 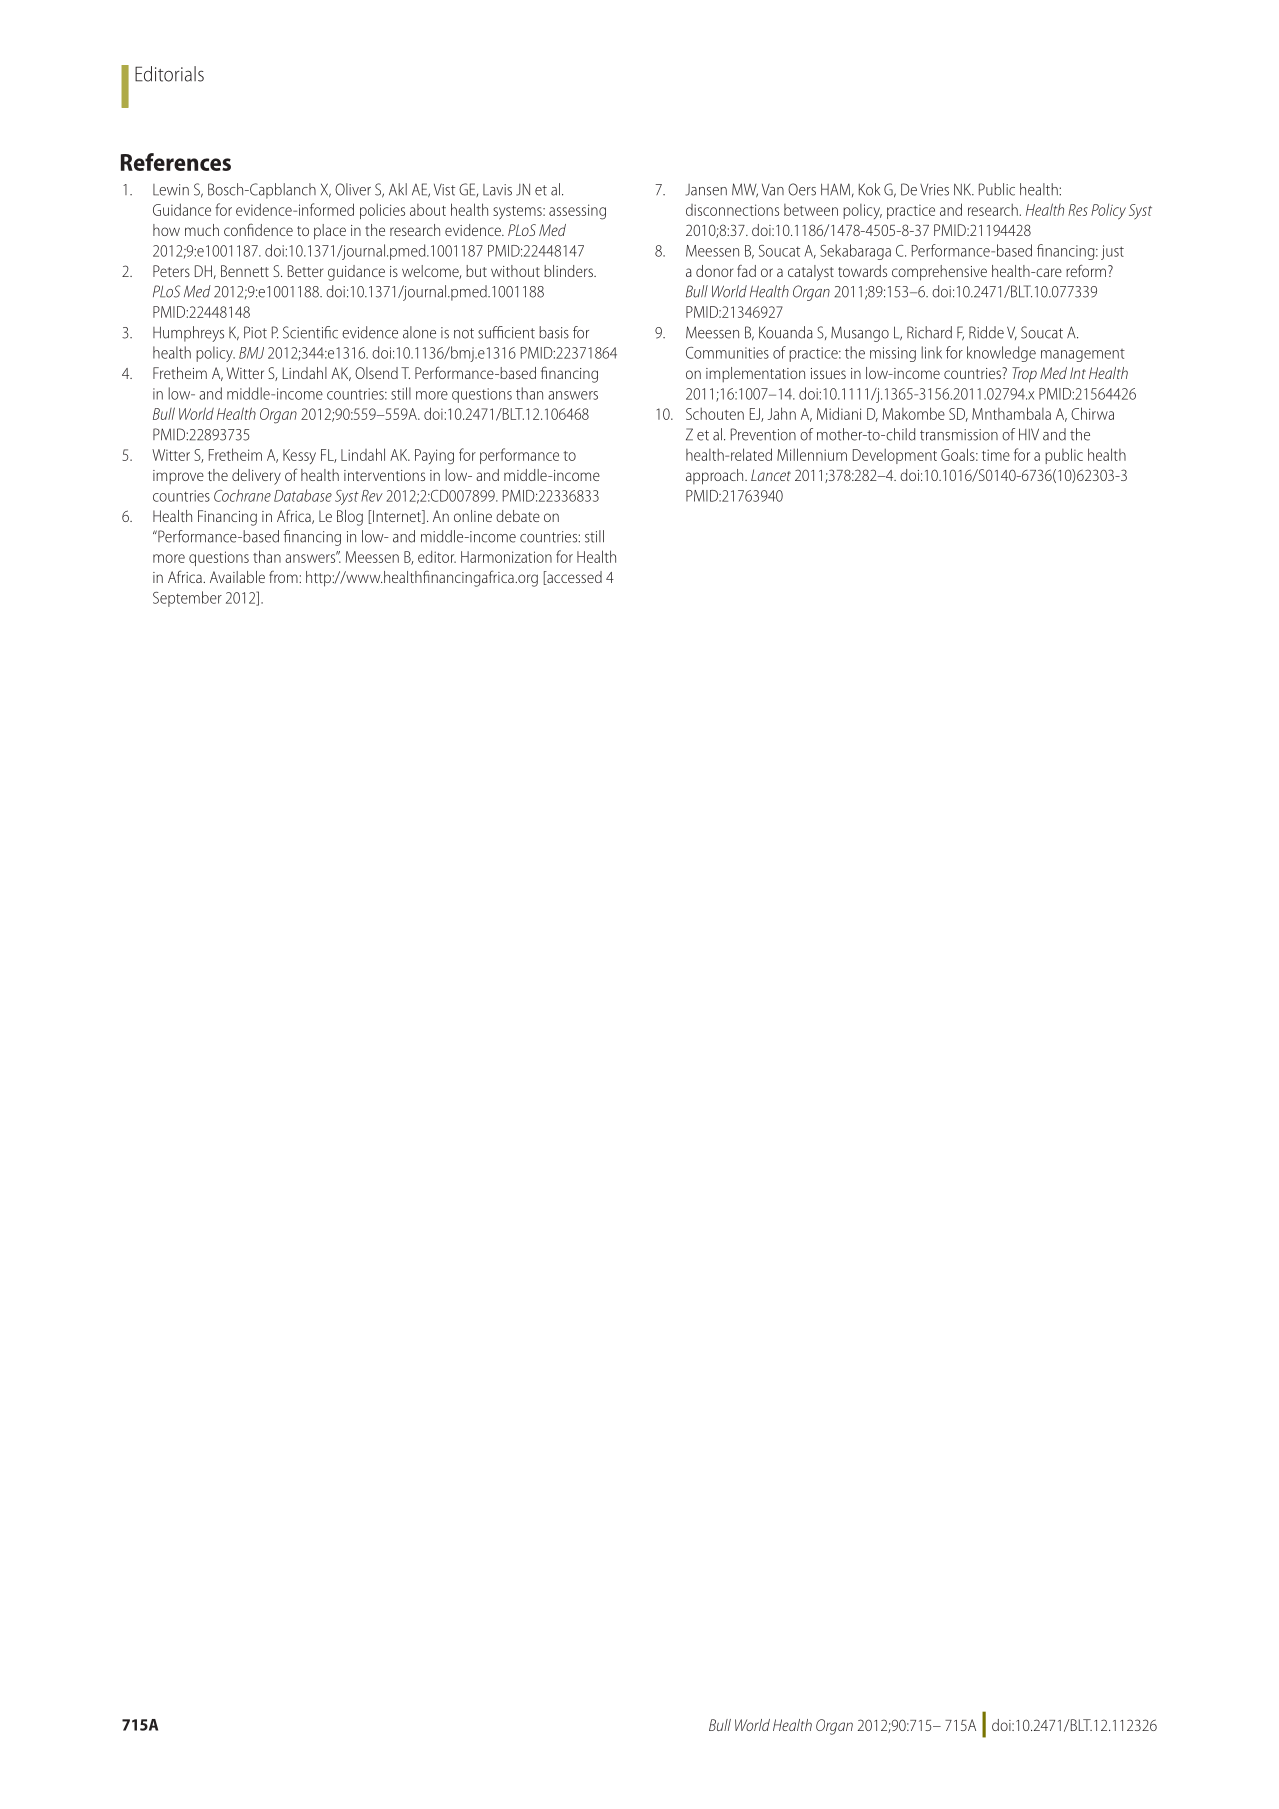 What do you see at coordinates (569, 271) in the screenshot?
I see `blinders` at bounding box center [569, 271].
